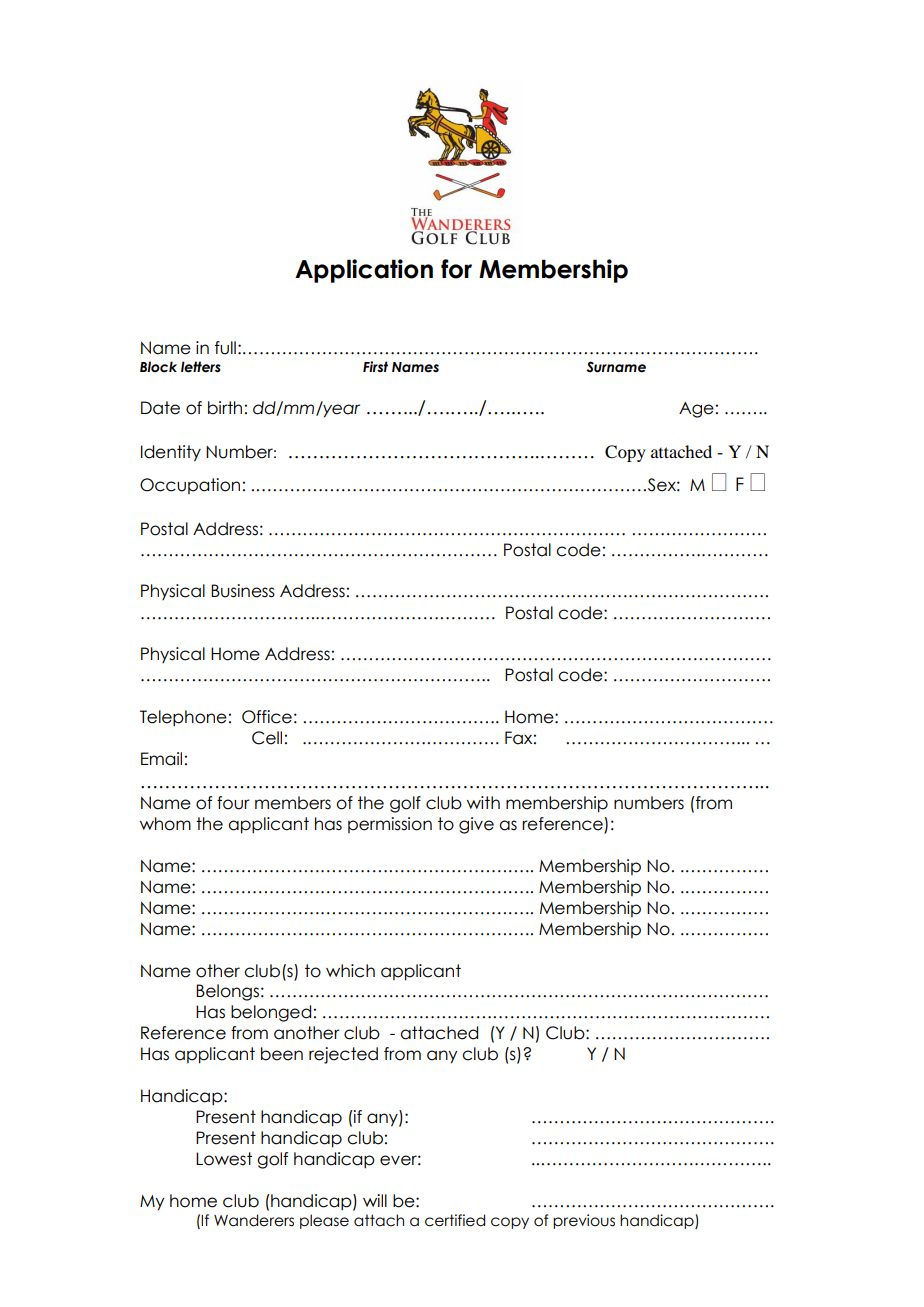  I want to click on permission, so click(390, 825).
